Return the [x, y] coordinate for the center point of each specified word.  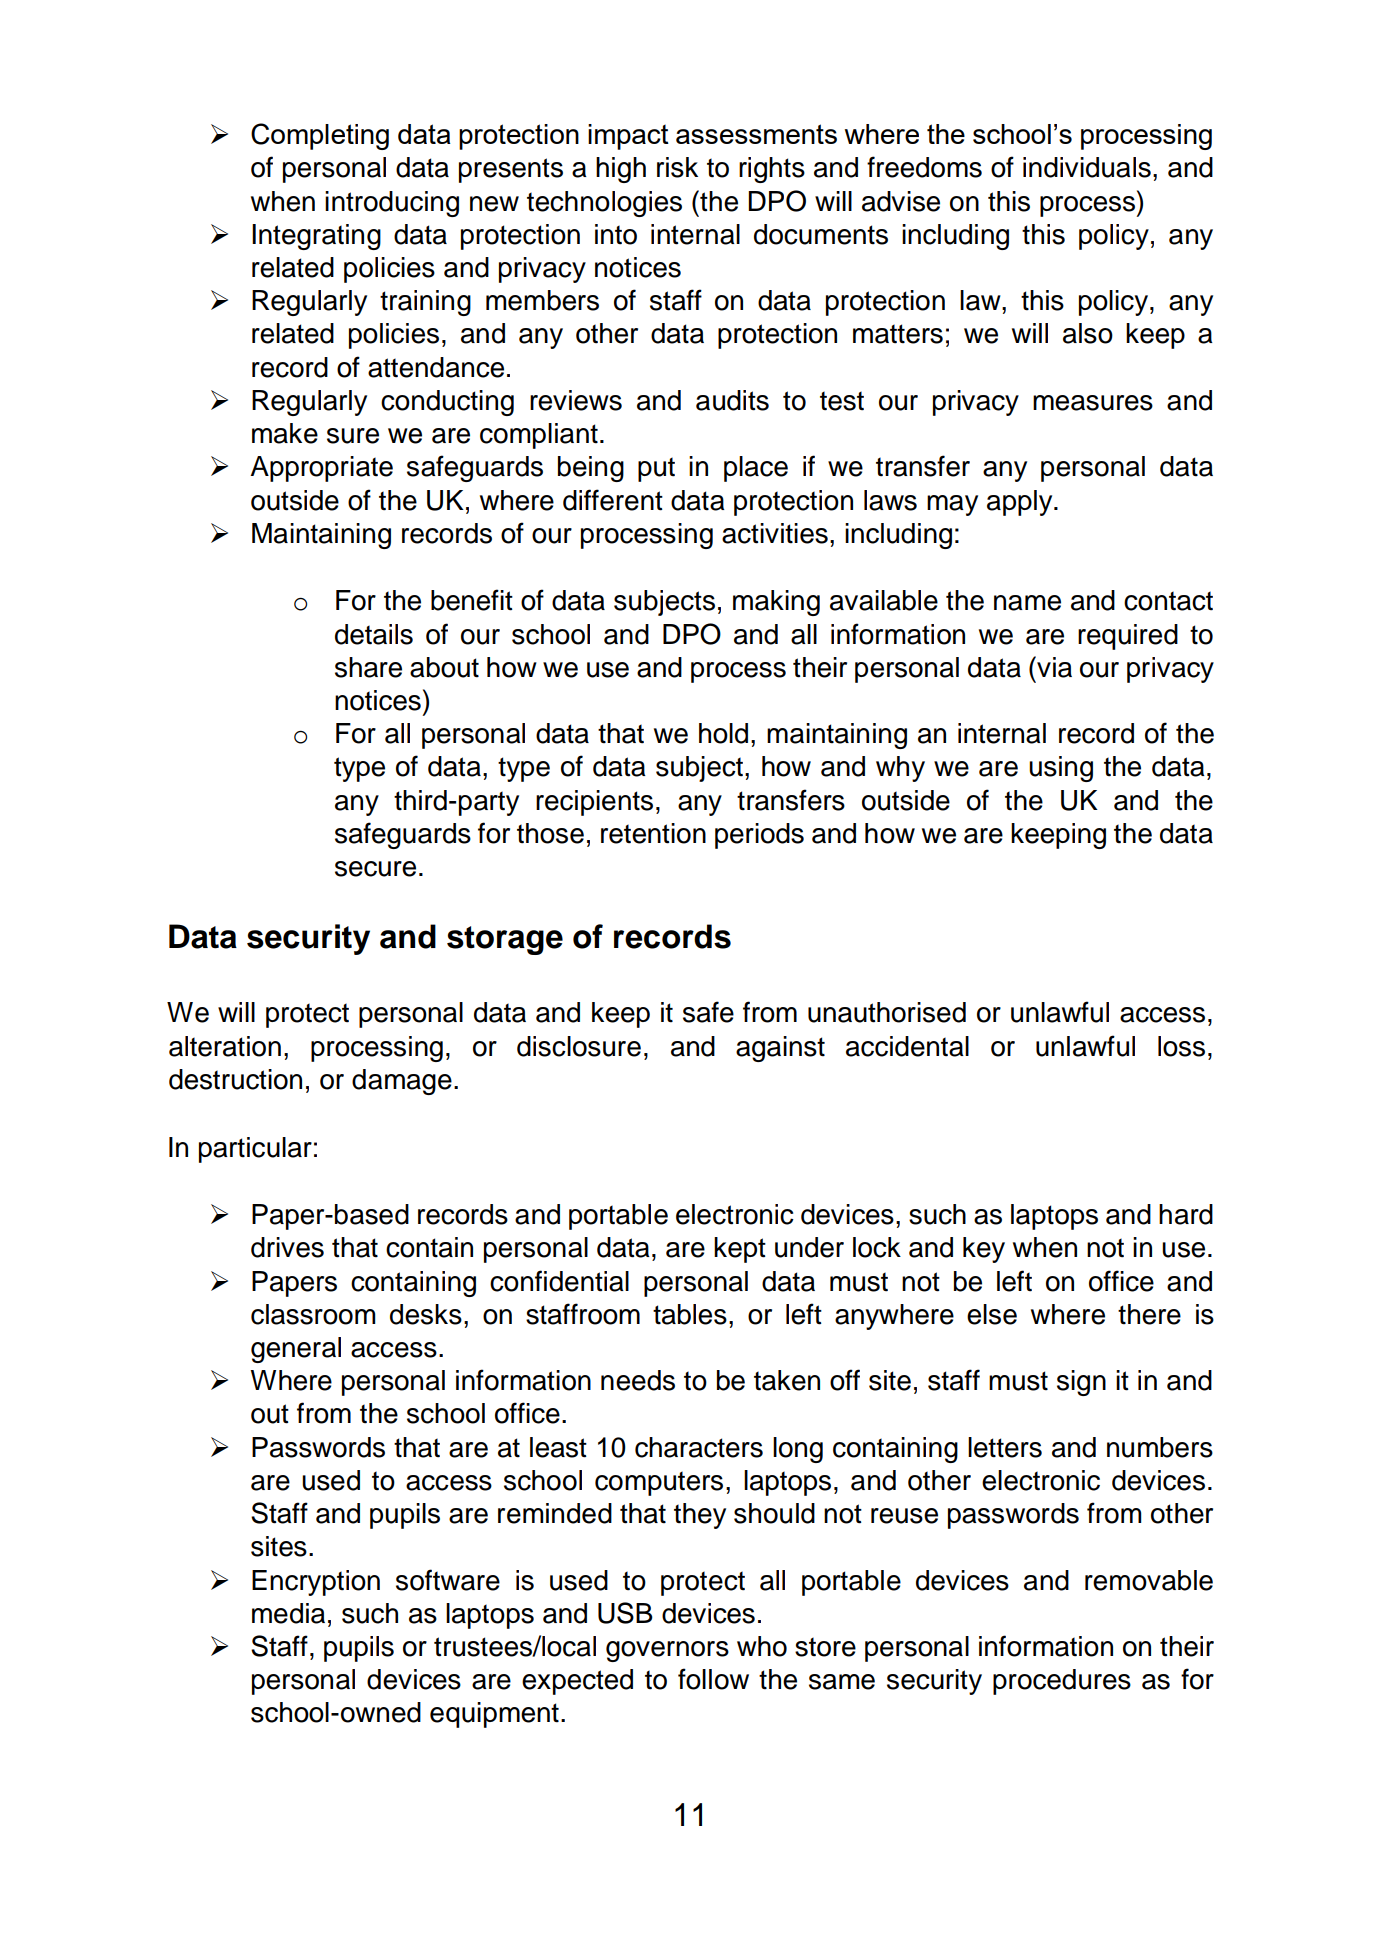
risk [677, 167]
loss [1181, 1046]
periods [759, 836]
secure [375, 869]
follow [713, 1679]
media [288, 1613]
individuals [1087, 167]
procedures [1062, 1682]
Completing [320, 136]
